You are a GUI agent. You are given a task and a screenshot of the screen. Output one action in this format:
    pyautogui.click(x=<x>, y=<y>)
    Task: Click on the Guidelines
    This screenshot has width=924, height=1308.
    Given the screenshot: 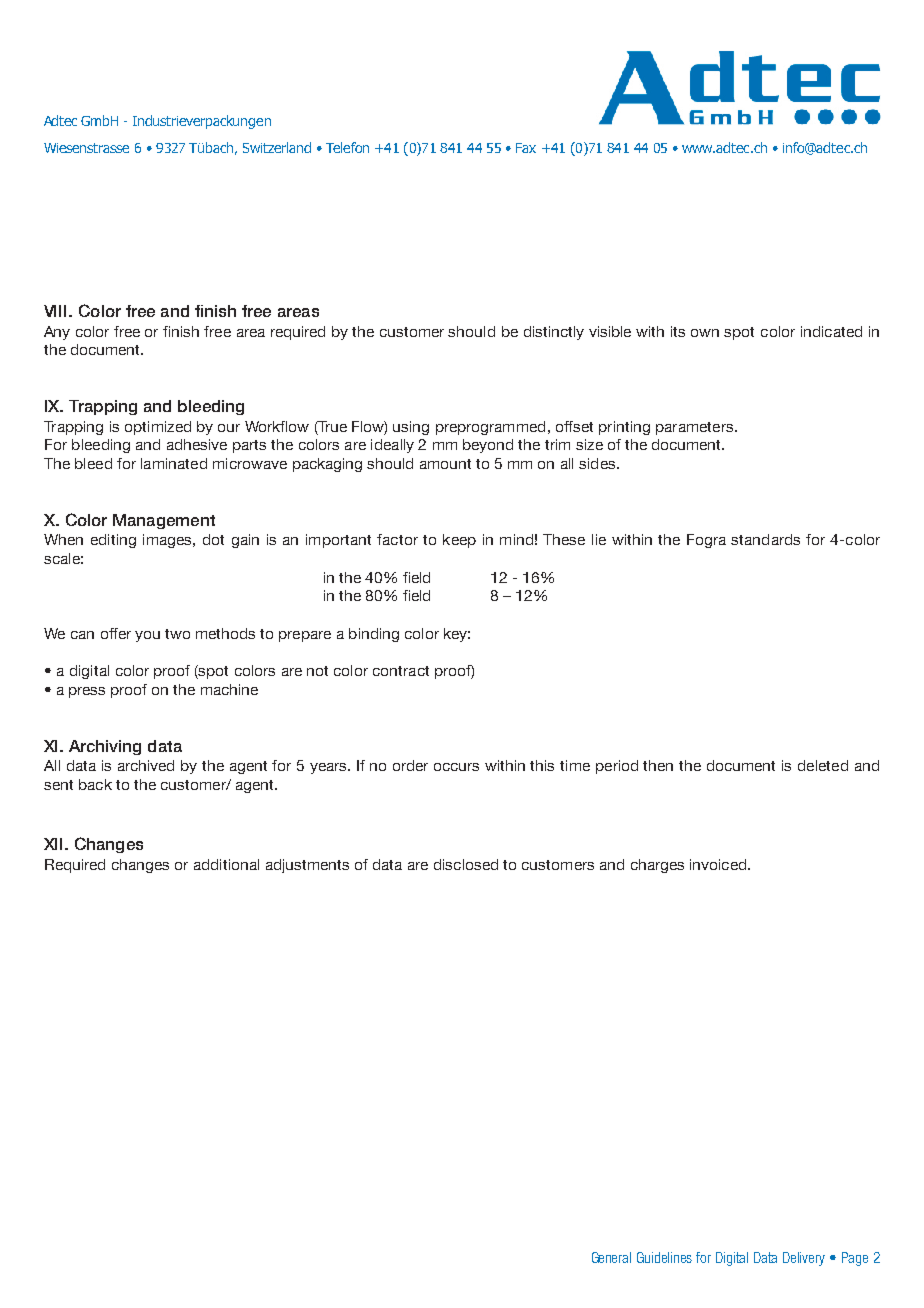 What is the action you would take?
    pyautogui.click(x=664, y=1257)
